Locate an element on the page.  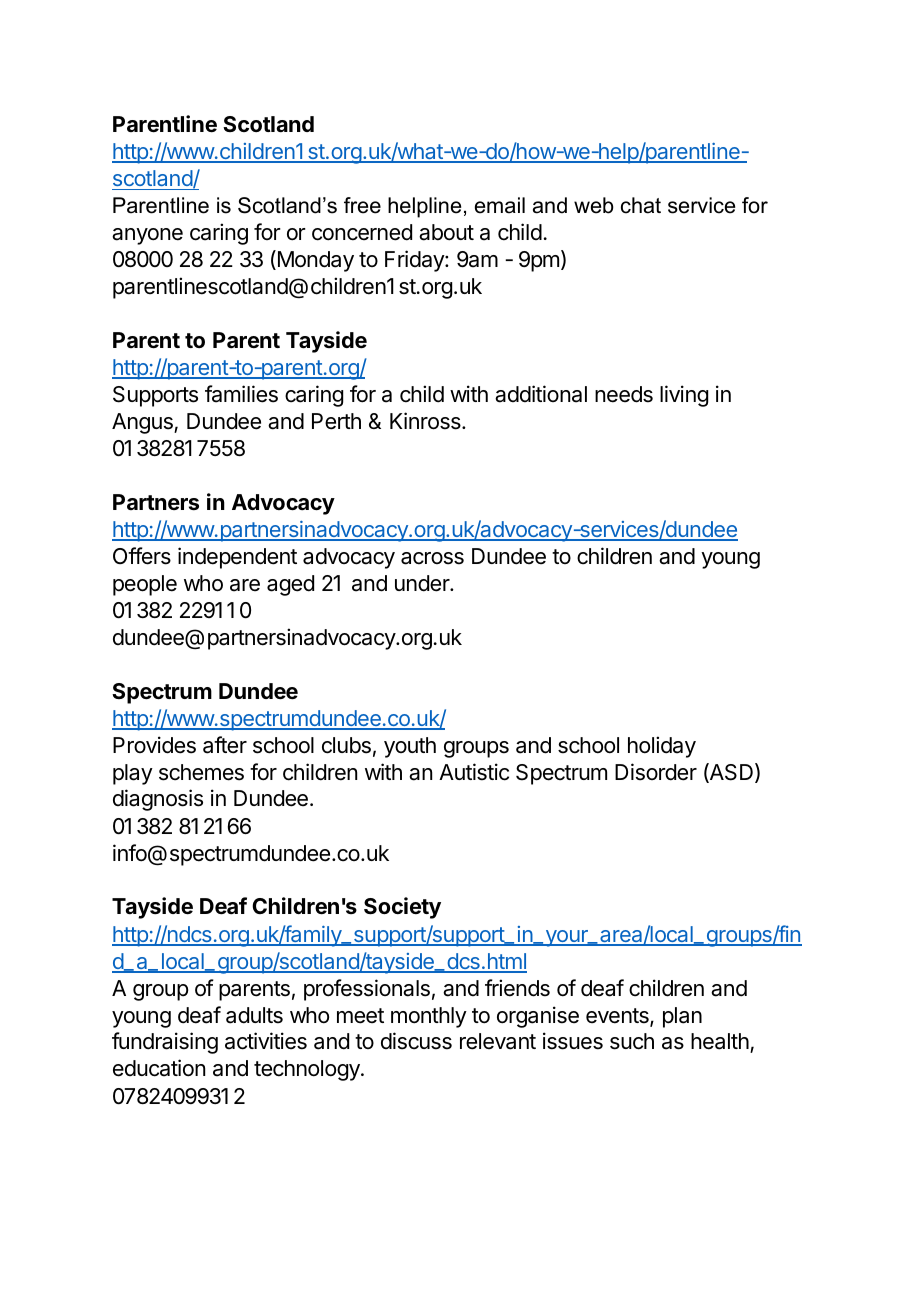
fundraising is located at coordinates (165, 1043).
